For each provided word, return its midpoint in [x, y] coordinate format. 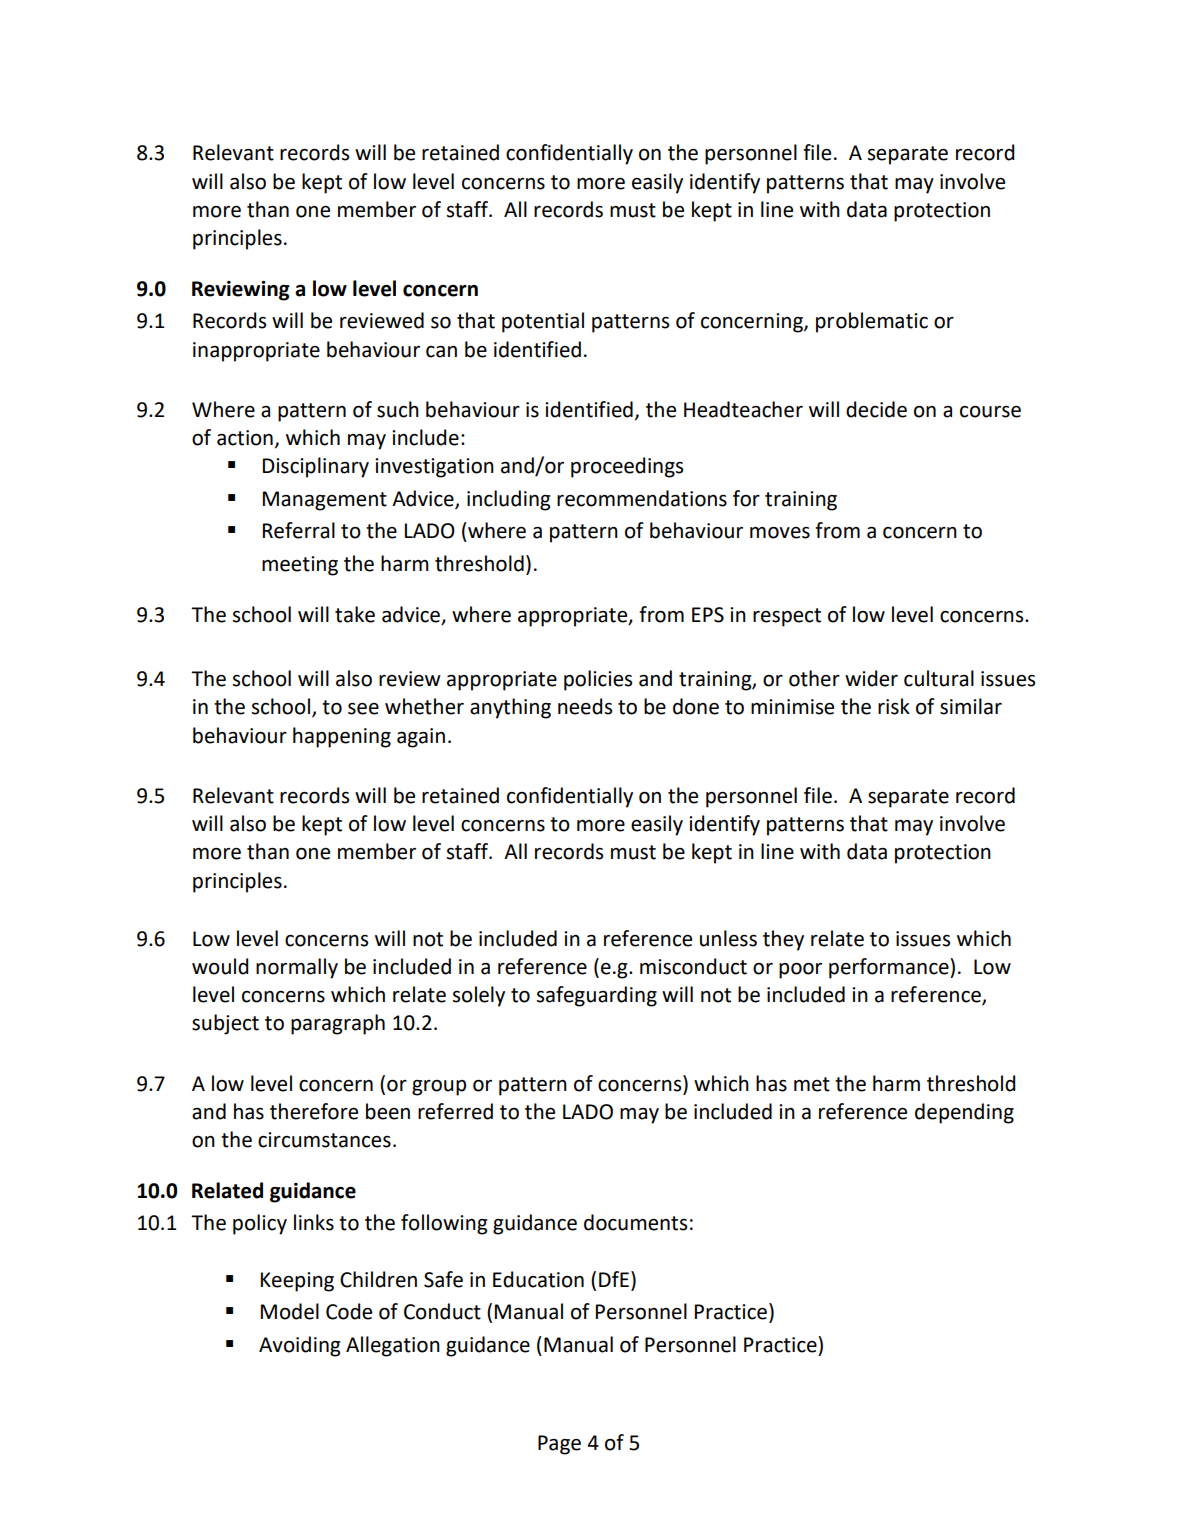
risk [894, 706]
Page [559, 1445]
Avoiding [300, 1346]
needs [585, 706]
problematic [872, 322]
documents [635, 1222]
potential [543, 322]
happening [342, 737]
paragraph [338, 1024]
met [812, 1084]
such [398, 409]
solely [479, 996]
